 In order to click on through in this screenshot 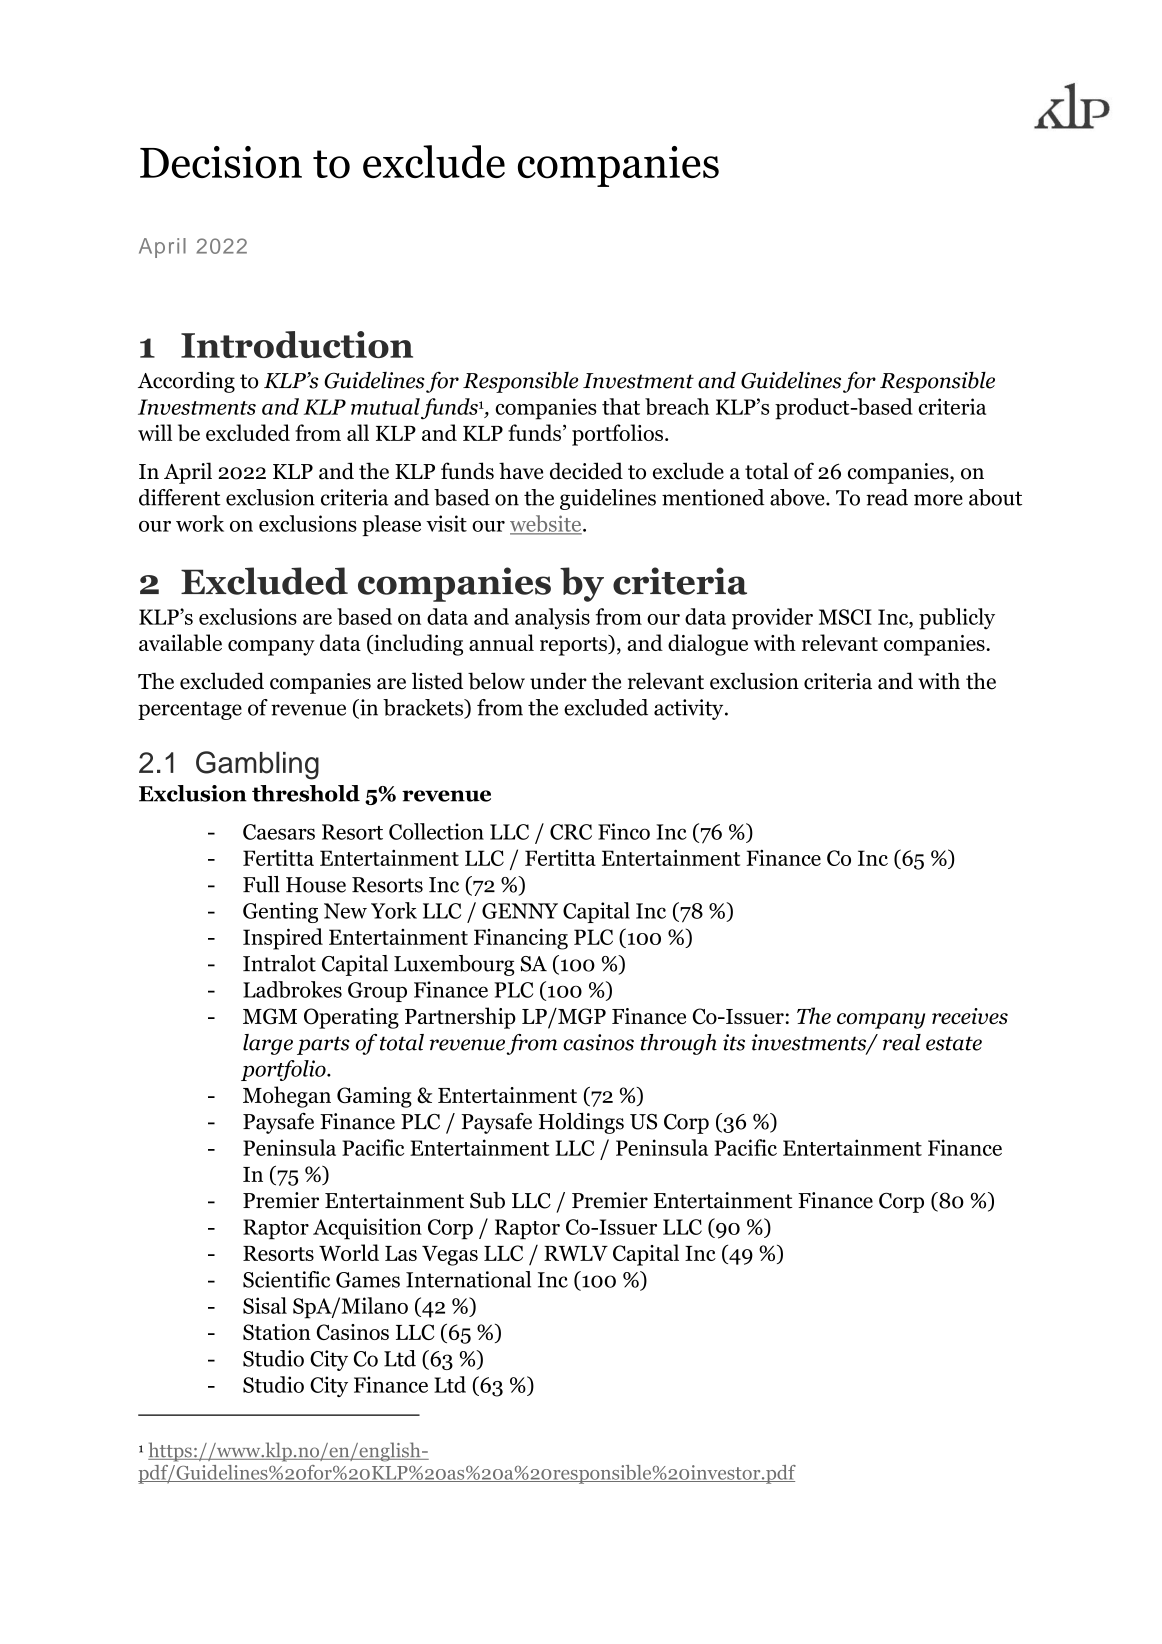, I will do `click(679, 1044)`.
